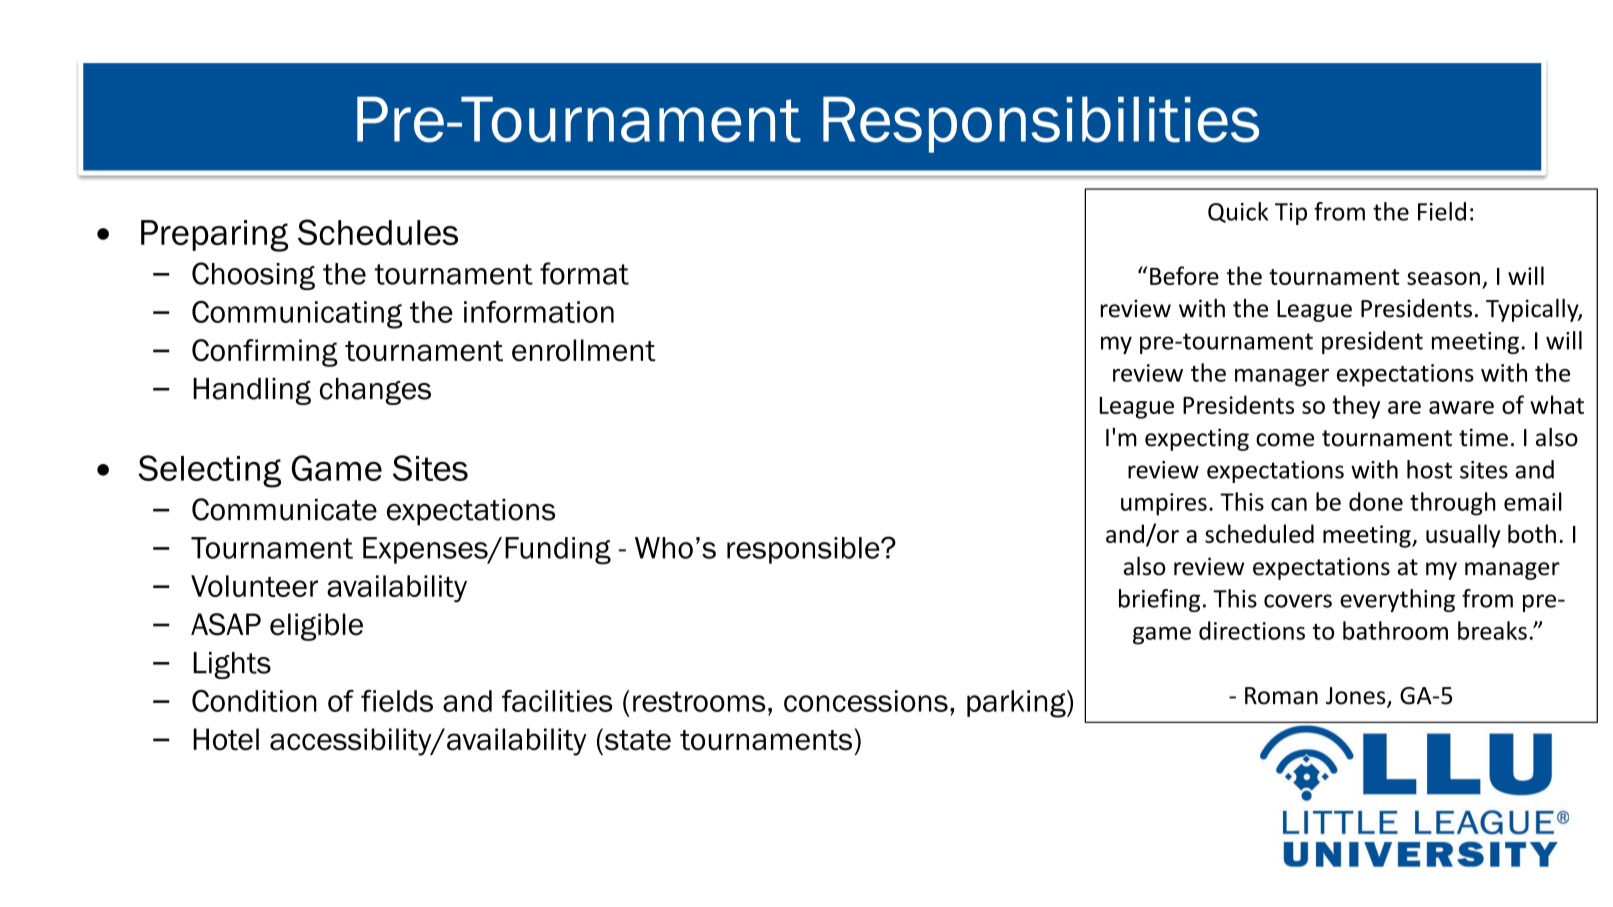  I want to click on time, so click(1483, 437).
